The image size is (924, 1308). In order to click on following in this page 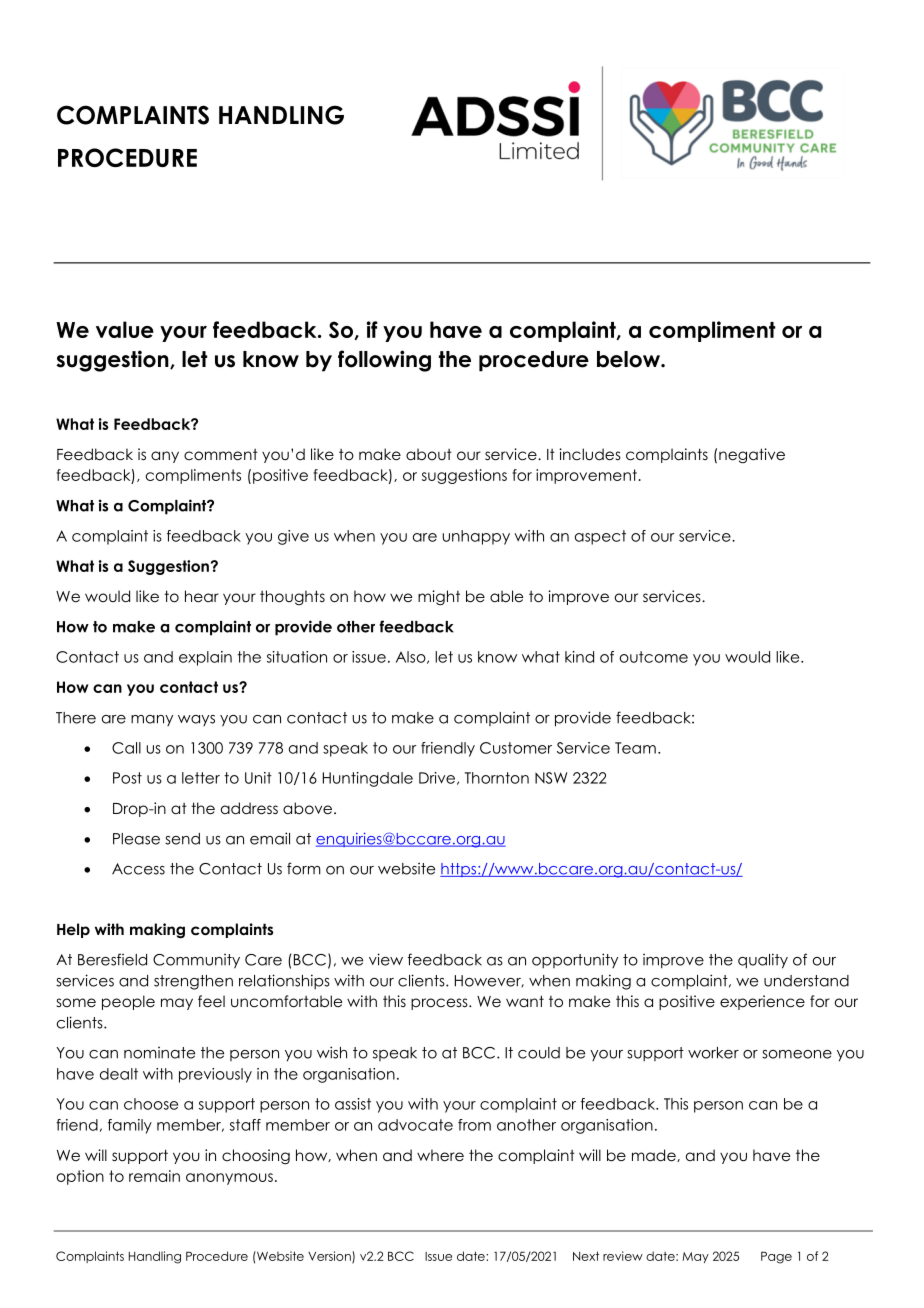, I will do `click(384, 361)`.
